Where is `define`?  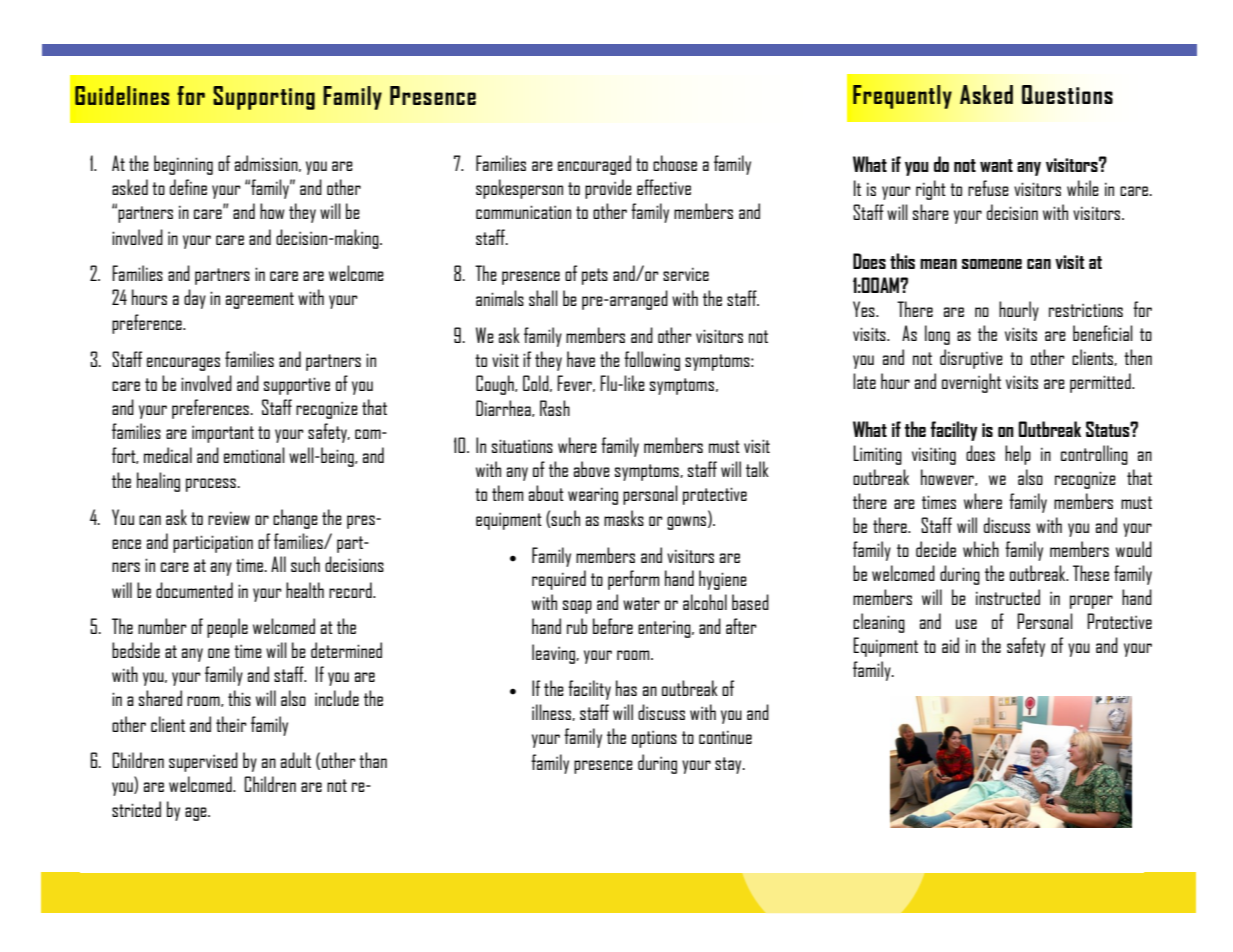 define is located at coordinates (188, 187).
